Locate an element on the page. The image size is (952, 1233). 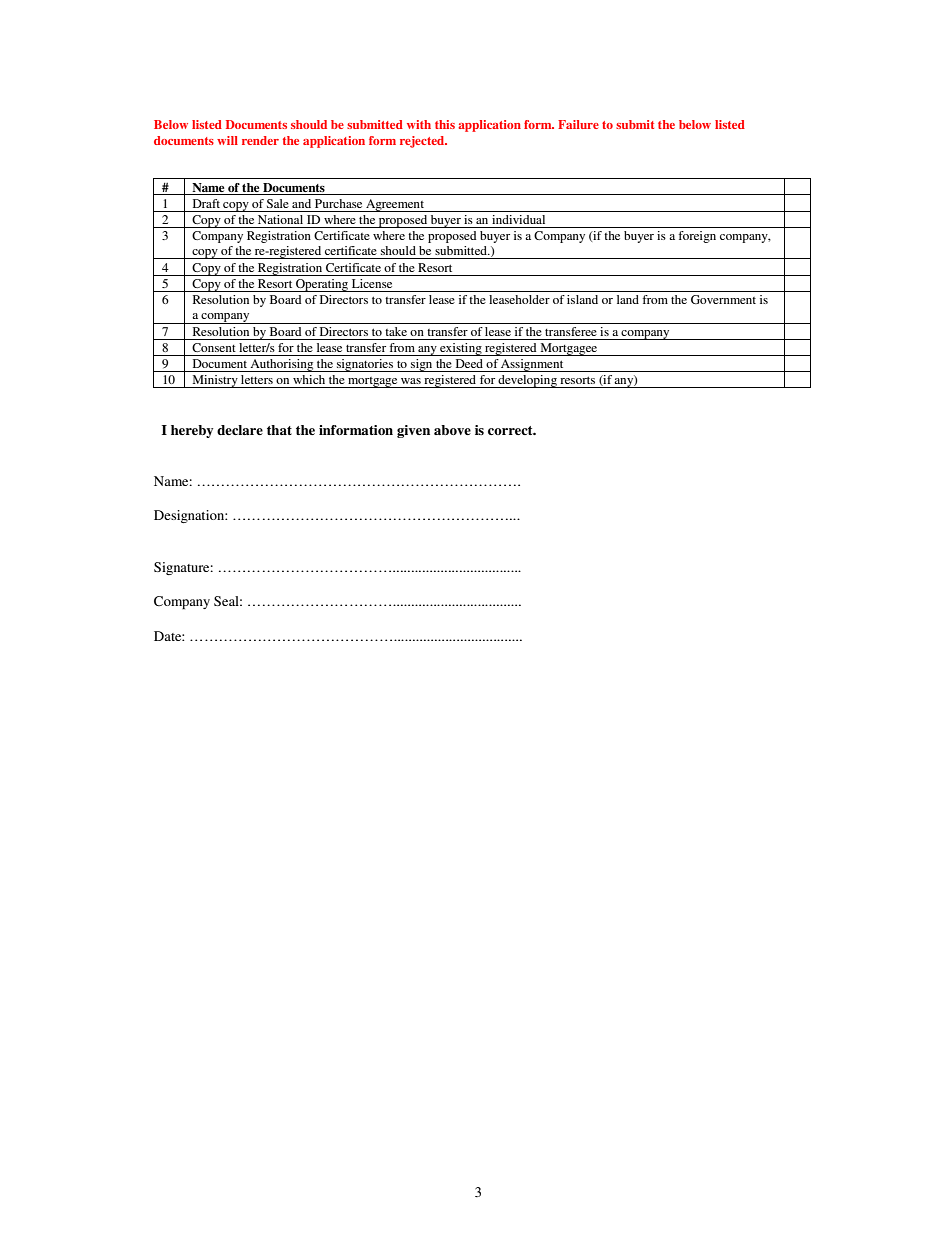
this is located at coordinates (445, 124).
